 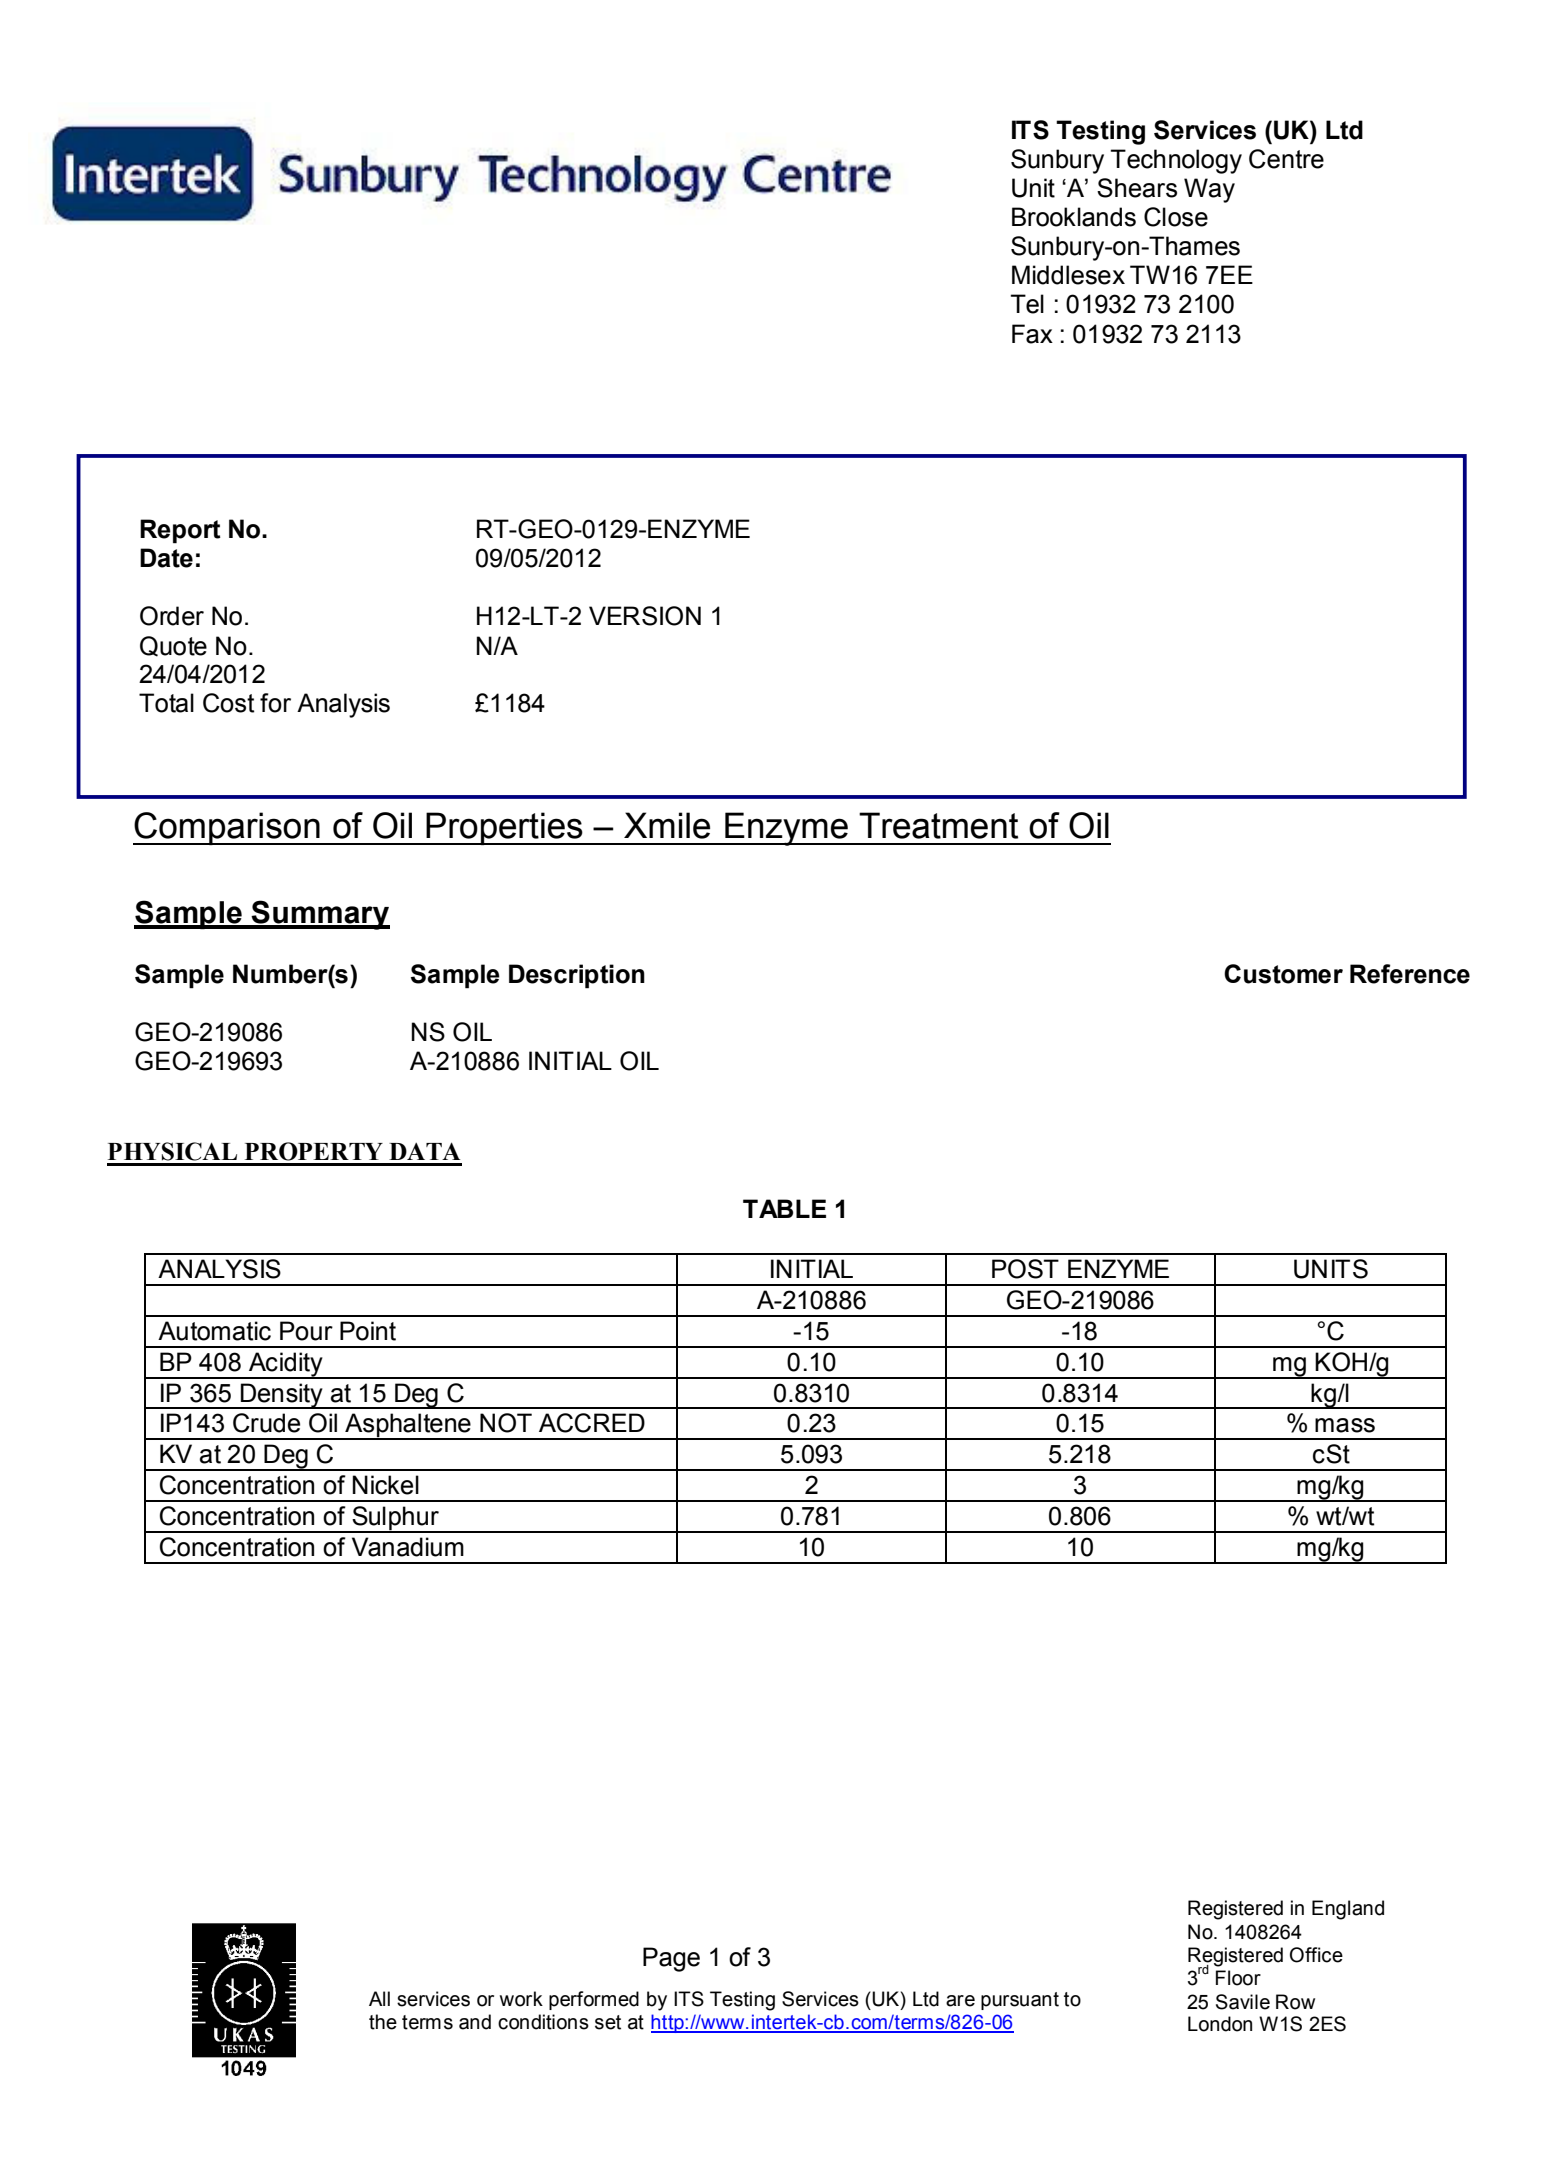 What do you see at coordinates (1283, 974) in the page?
I see `Customer` at bounding box center [1283, 974].
